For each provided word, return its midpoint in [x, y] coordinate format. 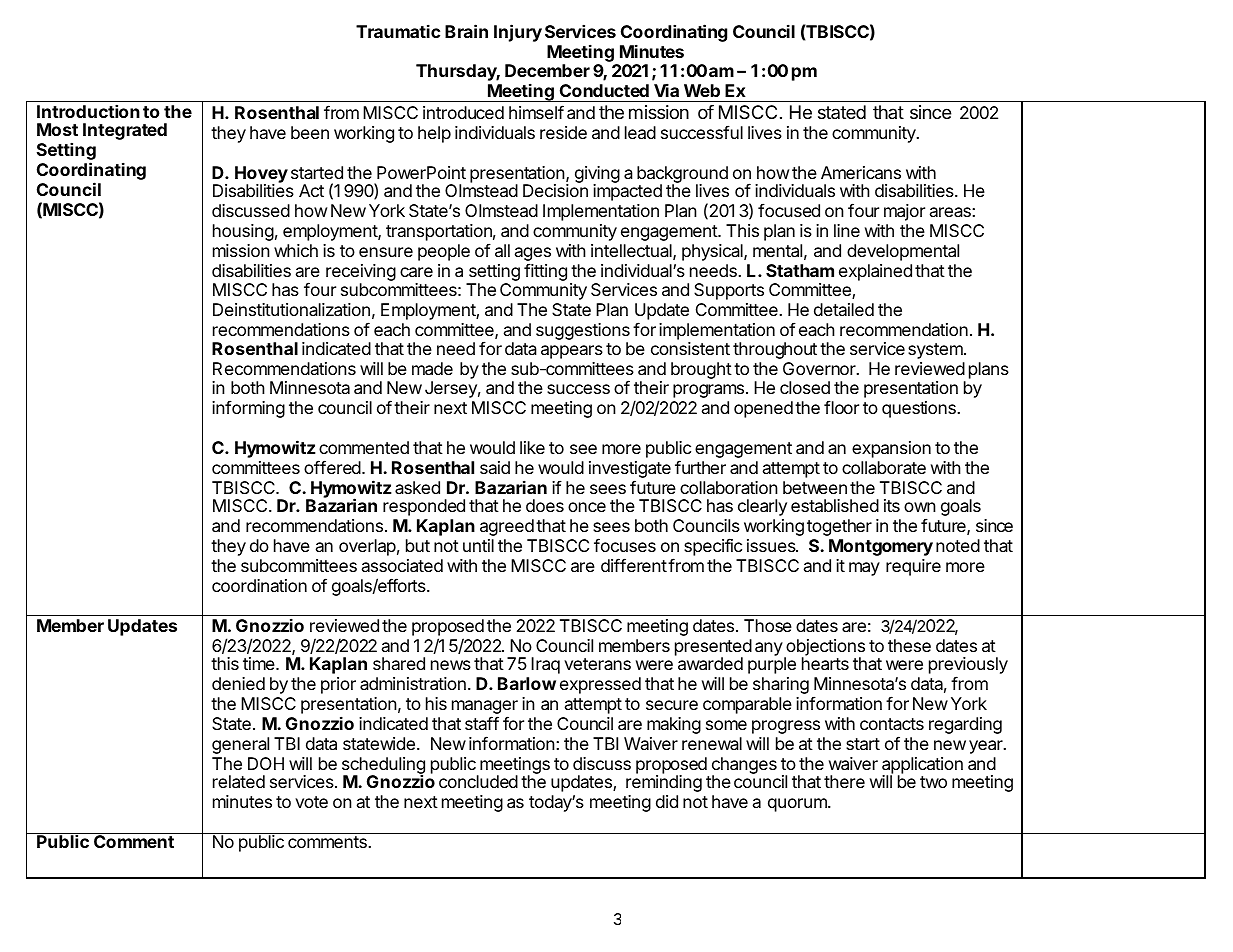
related [239, 781]
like [532, 447]
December [547, 70]
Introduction [88, 111]
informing [248, 409]
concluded [478, 781]
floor [841, 407]
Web [702, 90]
